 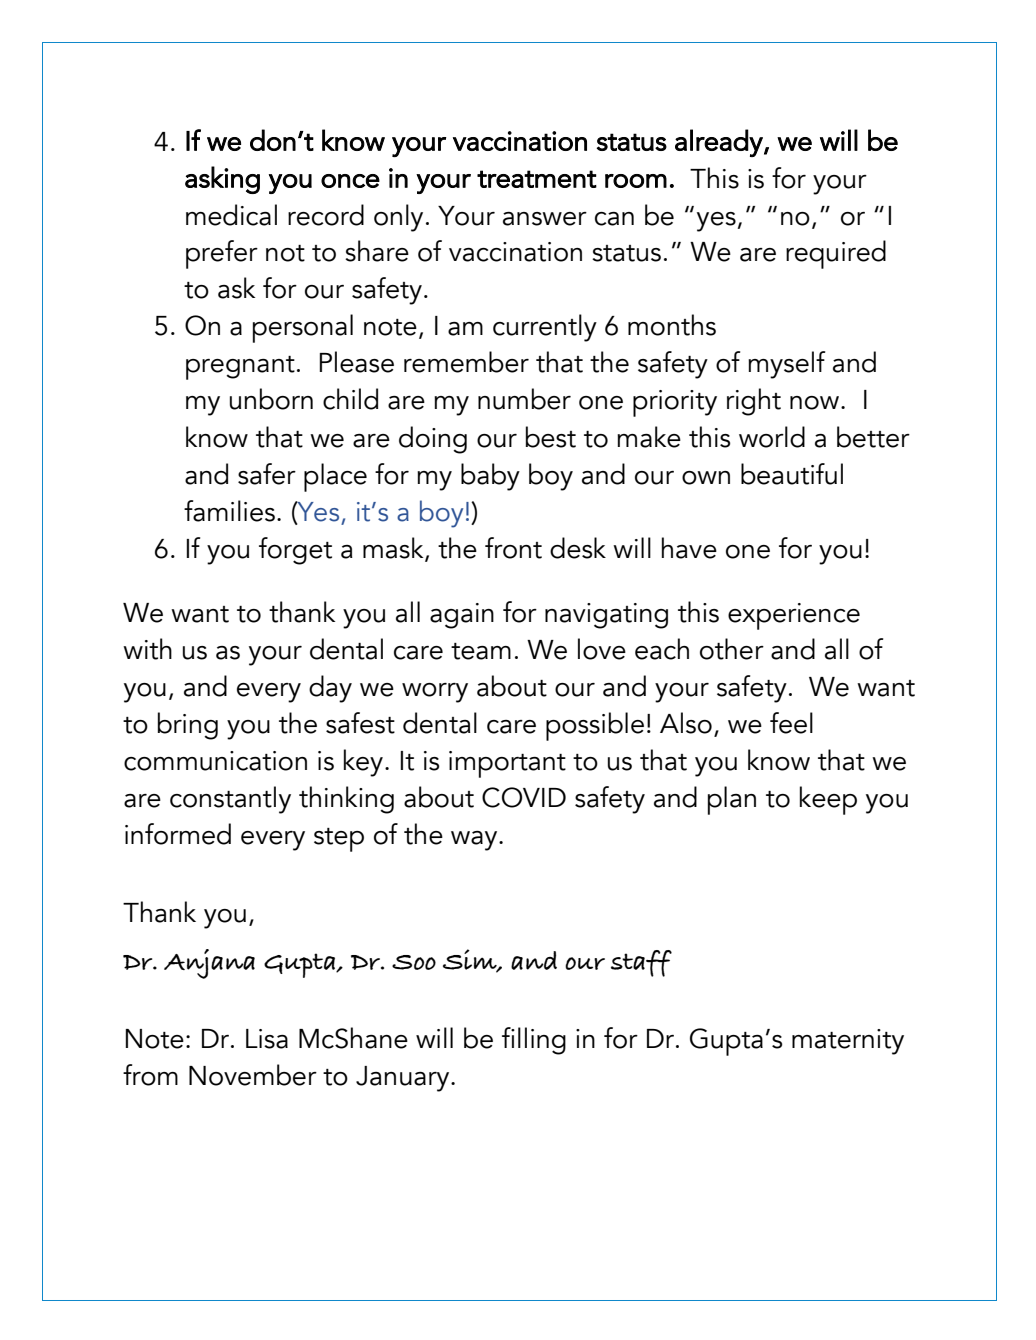 What do you see at coordinates (267, 1039) in the document?
I see `Lisa` at bounding box center [267, 1039].
